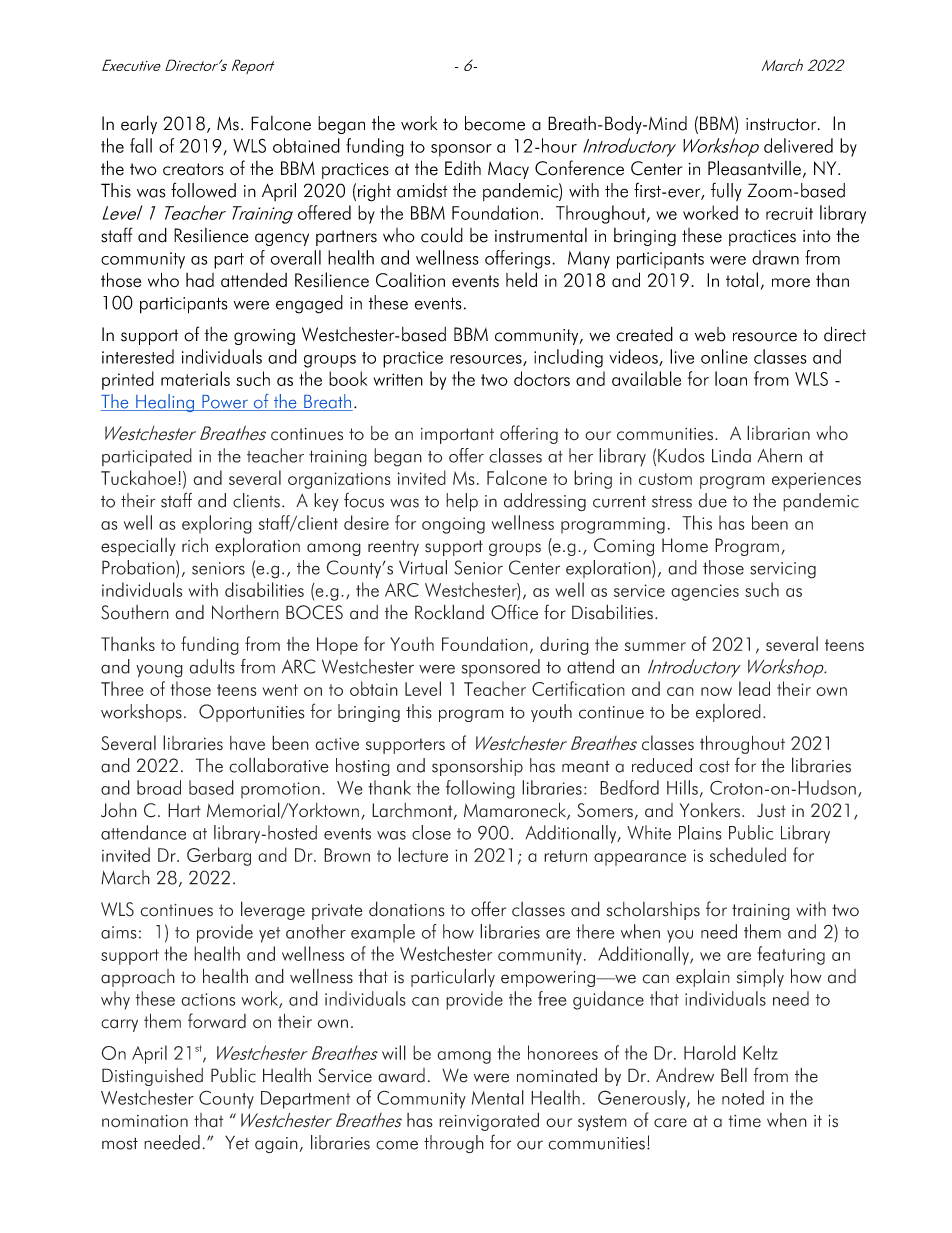 This image has height=1233, width=952. I want to click on important, so click(457, 436).
